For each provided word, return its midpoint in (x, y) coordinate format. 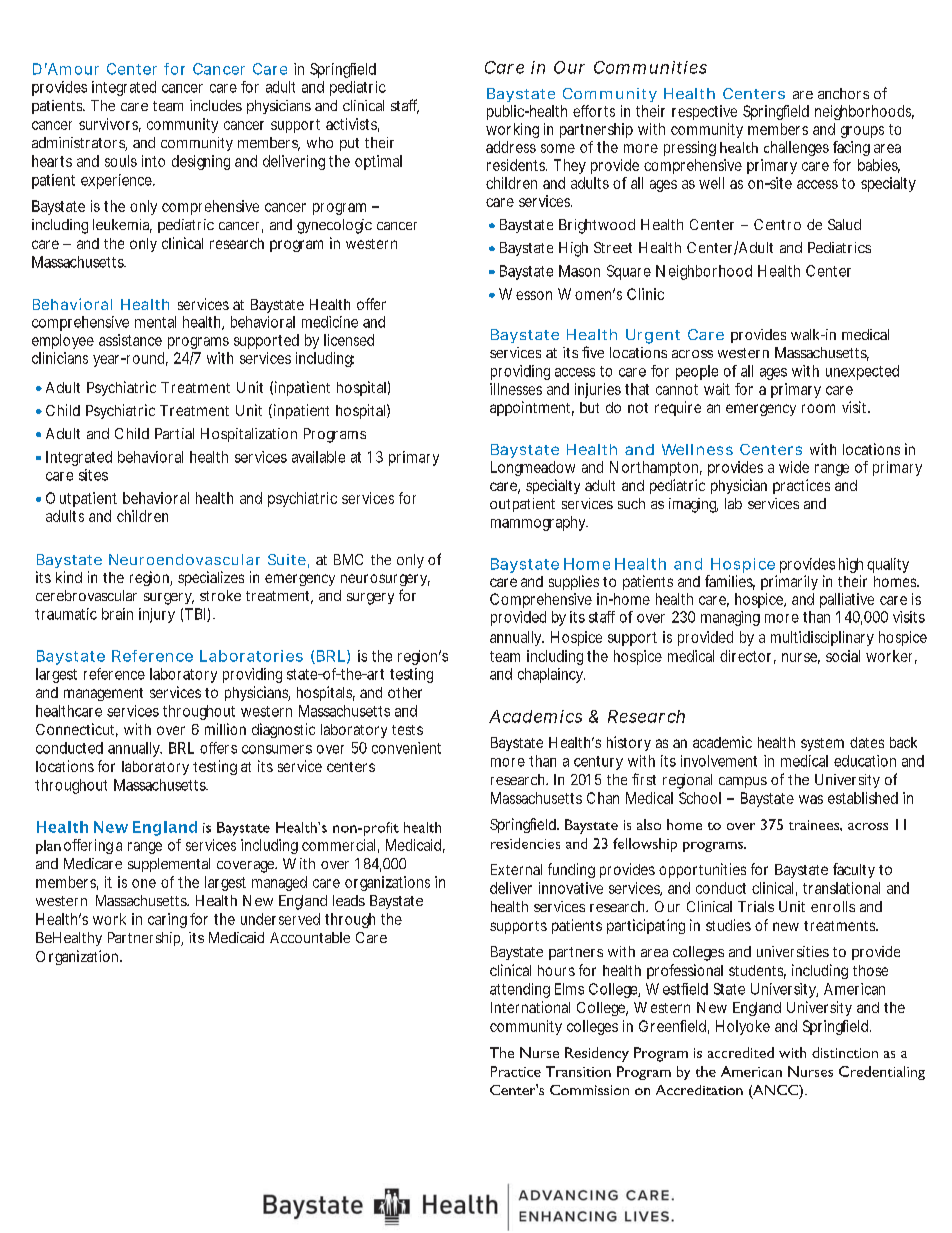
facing (851, 148)
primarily (789, 582)
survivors (110, 125)
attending (520, 990)
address (511, 147)
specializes (211, 578)
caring (167, 920)
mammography (539, 523)
